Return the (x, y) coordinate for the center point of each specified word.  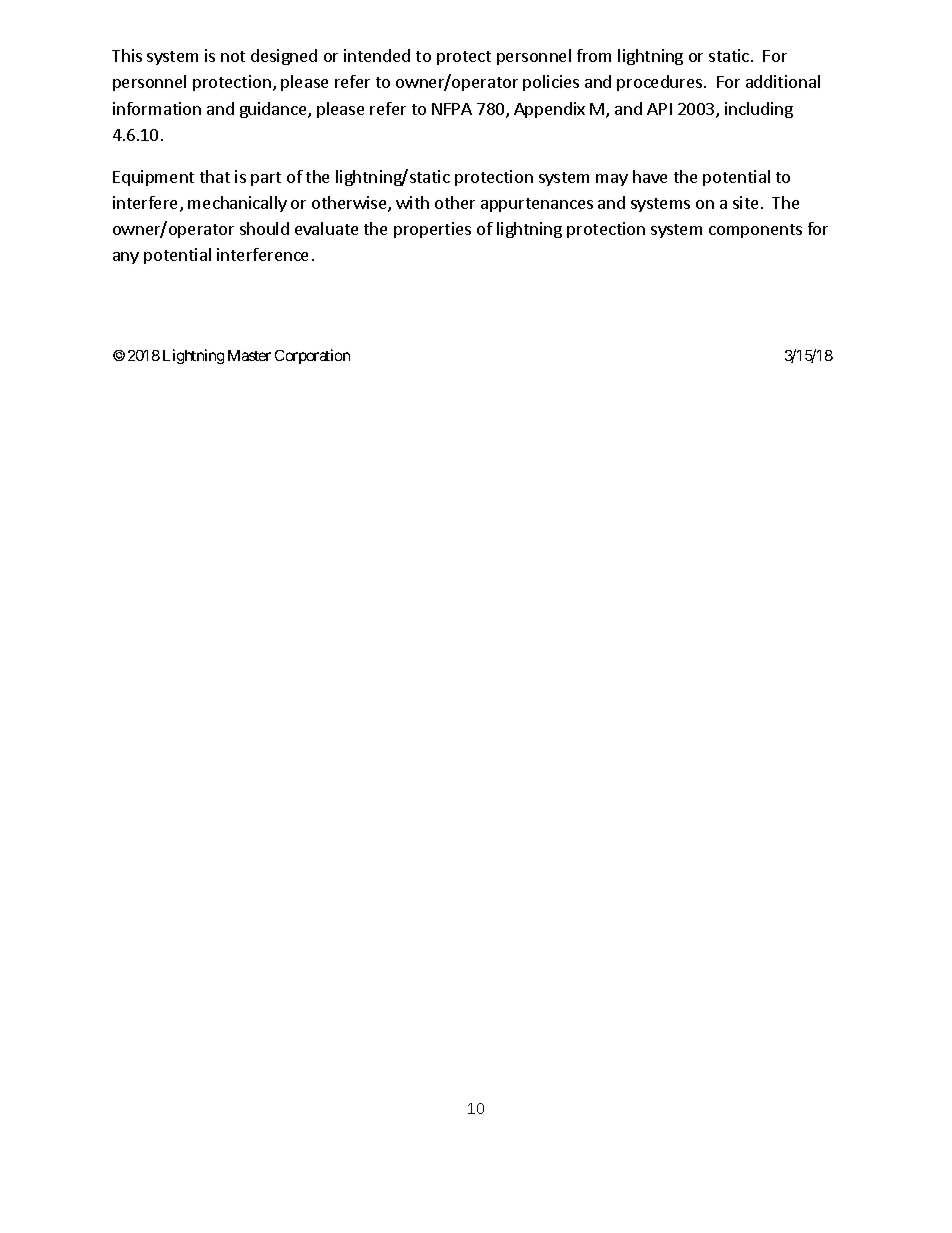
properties (432, 230)
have (650, 176)
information (157, 108)
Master (249, 355)
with (412, 202)
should (264, 228)
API (659, 109)
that (215, 176)
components (755, 231)
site (745, 202)
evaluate (326, 228)
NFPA (452, 109)
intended (377, 55)
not (233, 56)
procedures (661, 83)
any (126, 258)
